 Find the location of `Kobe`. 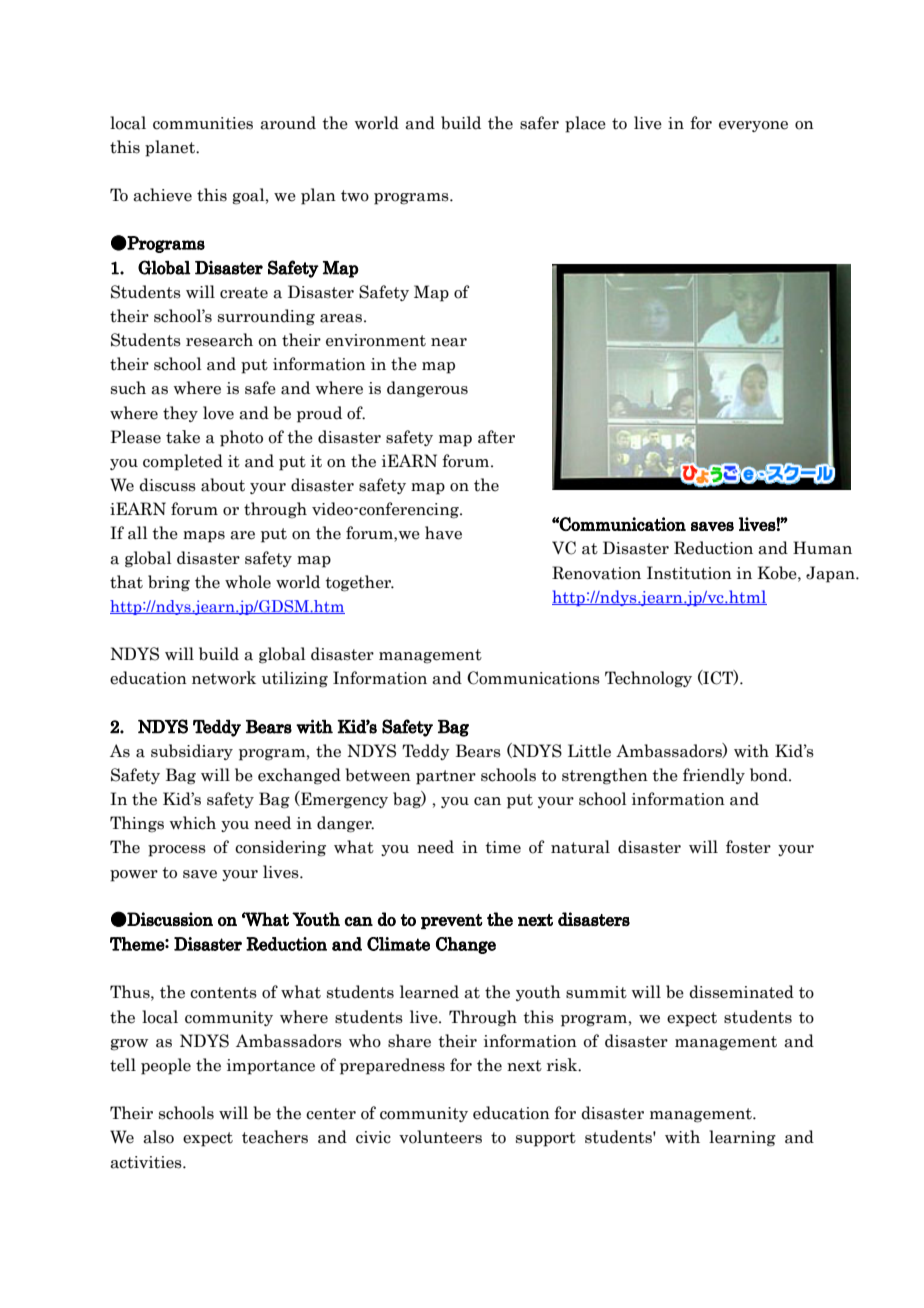

Kobe is located at coordinates (778, 573).
